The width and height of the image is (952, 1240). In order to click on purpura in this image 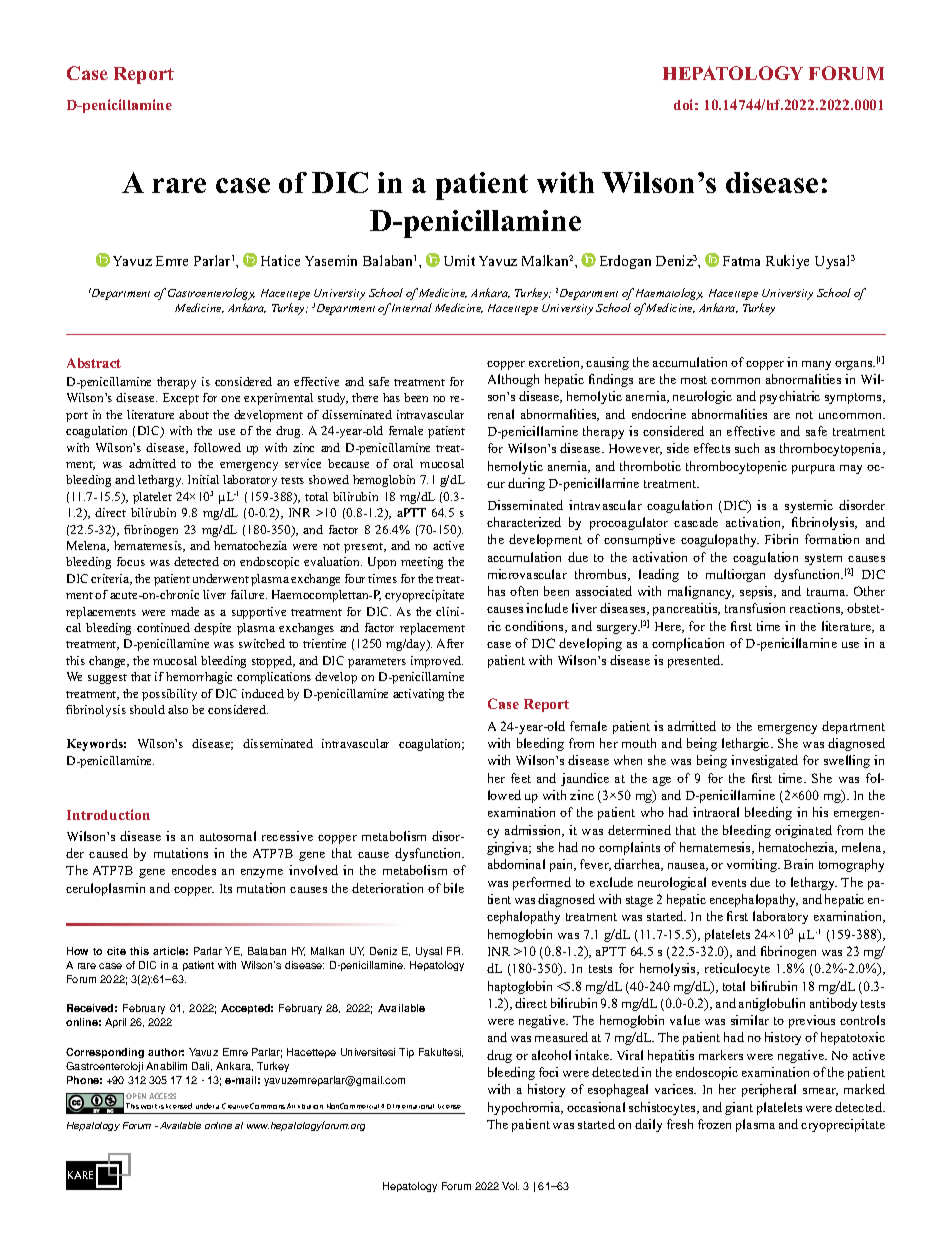, I will do `click(813, 469)`.
